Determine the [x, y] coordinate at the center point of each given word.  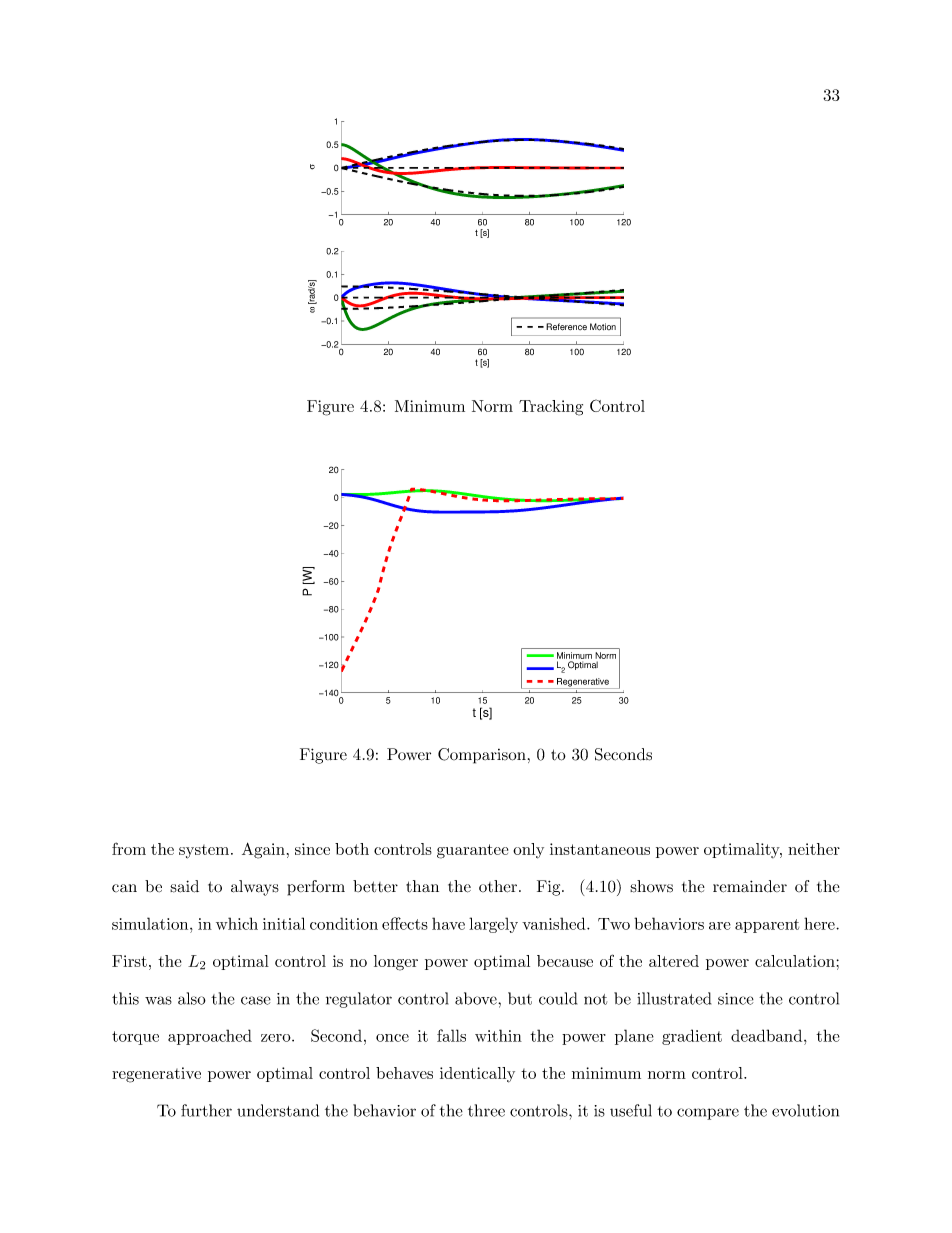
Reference [566, 327]
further [206, 1110]
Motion [603, 327]
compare [708, 1114]
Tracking [551, 408]
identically [477, 1075]
